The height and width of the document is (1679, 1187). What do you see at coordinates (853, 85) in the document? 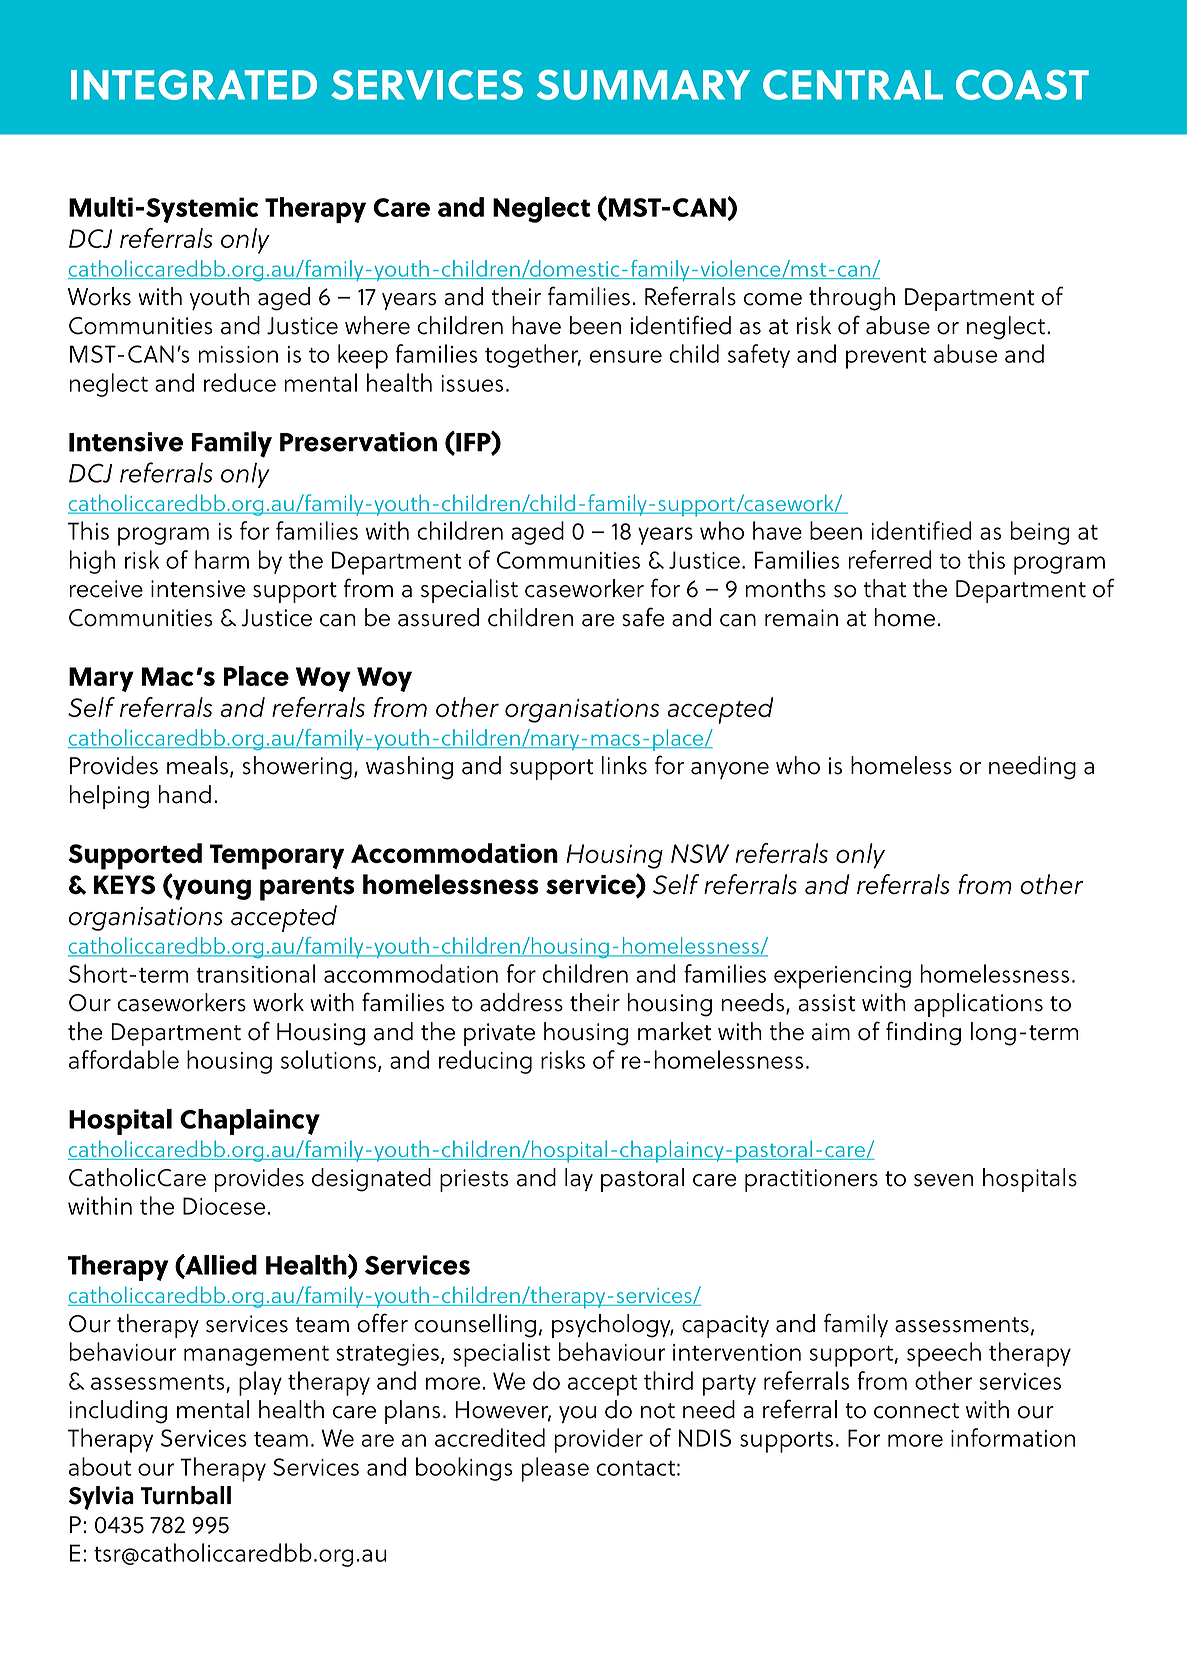
I see `CENTRAL` at bounding box center [853, 85].
